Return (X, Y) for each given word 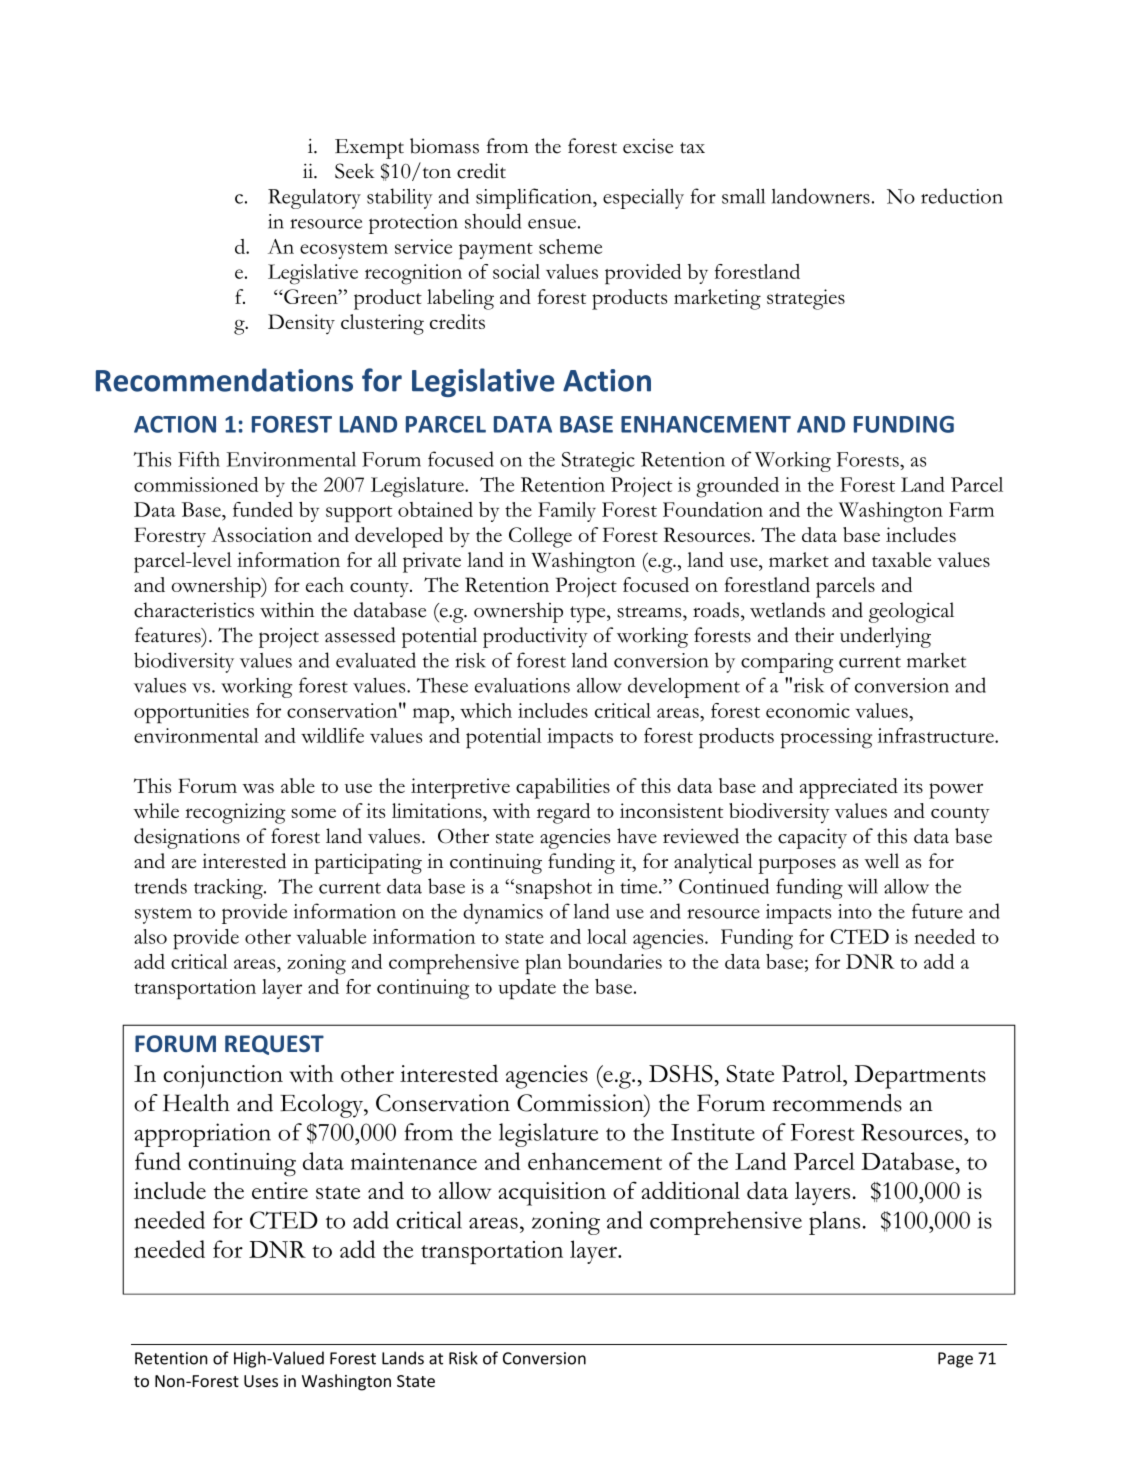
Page (955, 1360)
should (493, 221)
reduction (962, 196)
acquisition (552, 1194)
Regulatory (314, 199)
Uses (261, 1381)
